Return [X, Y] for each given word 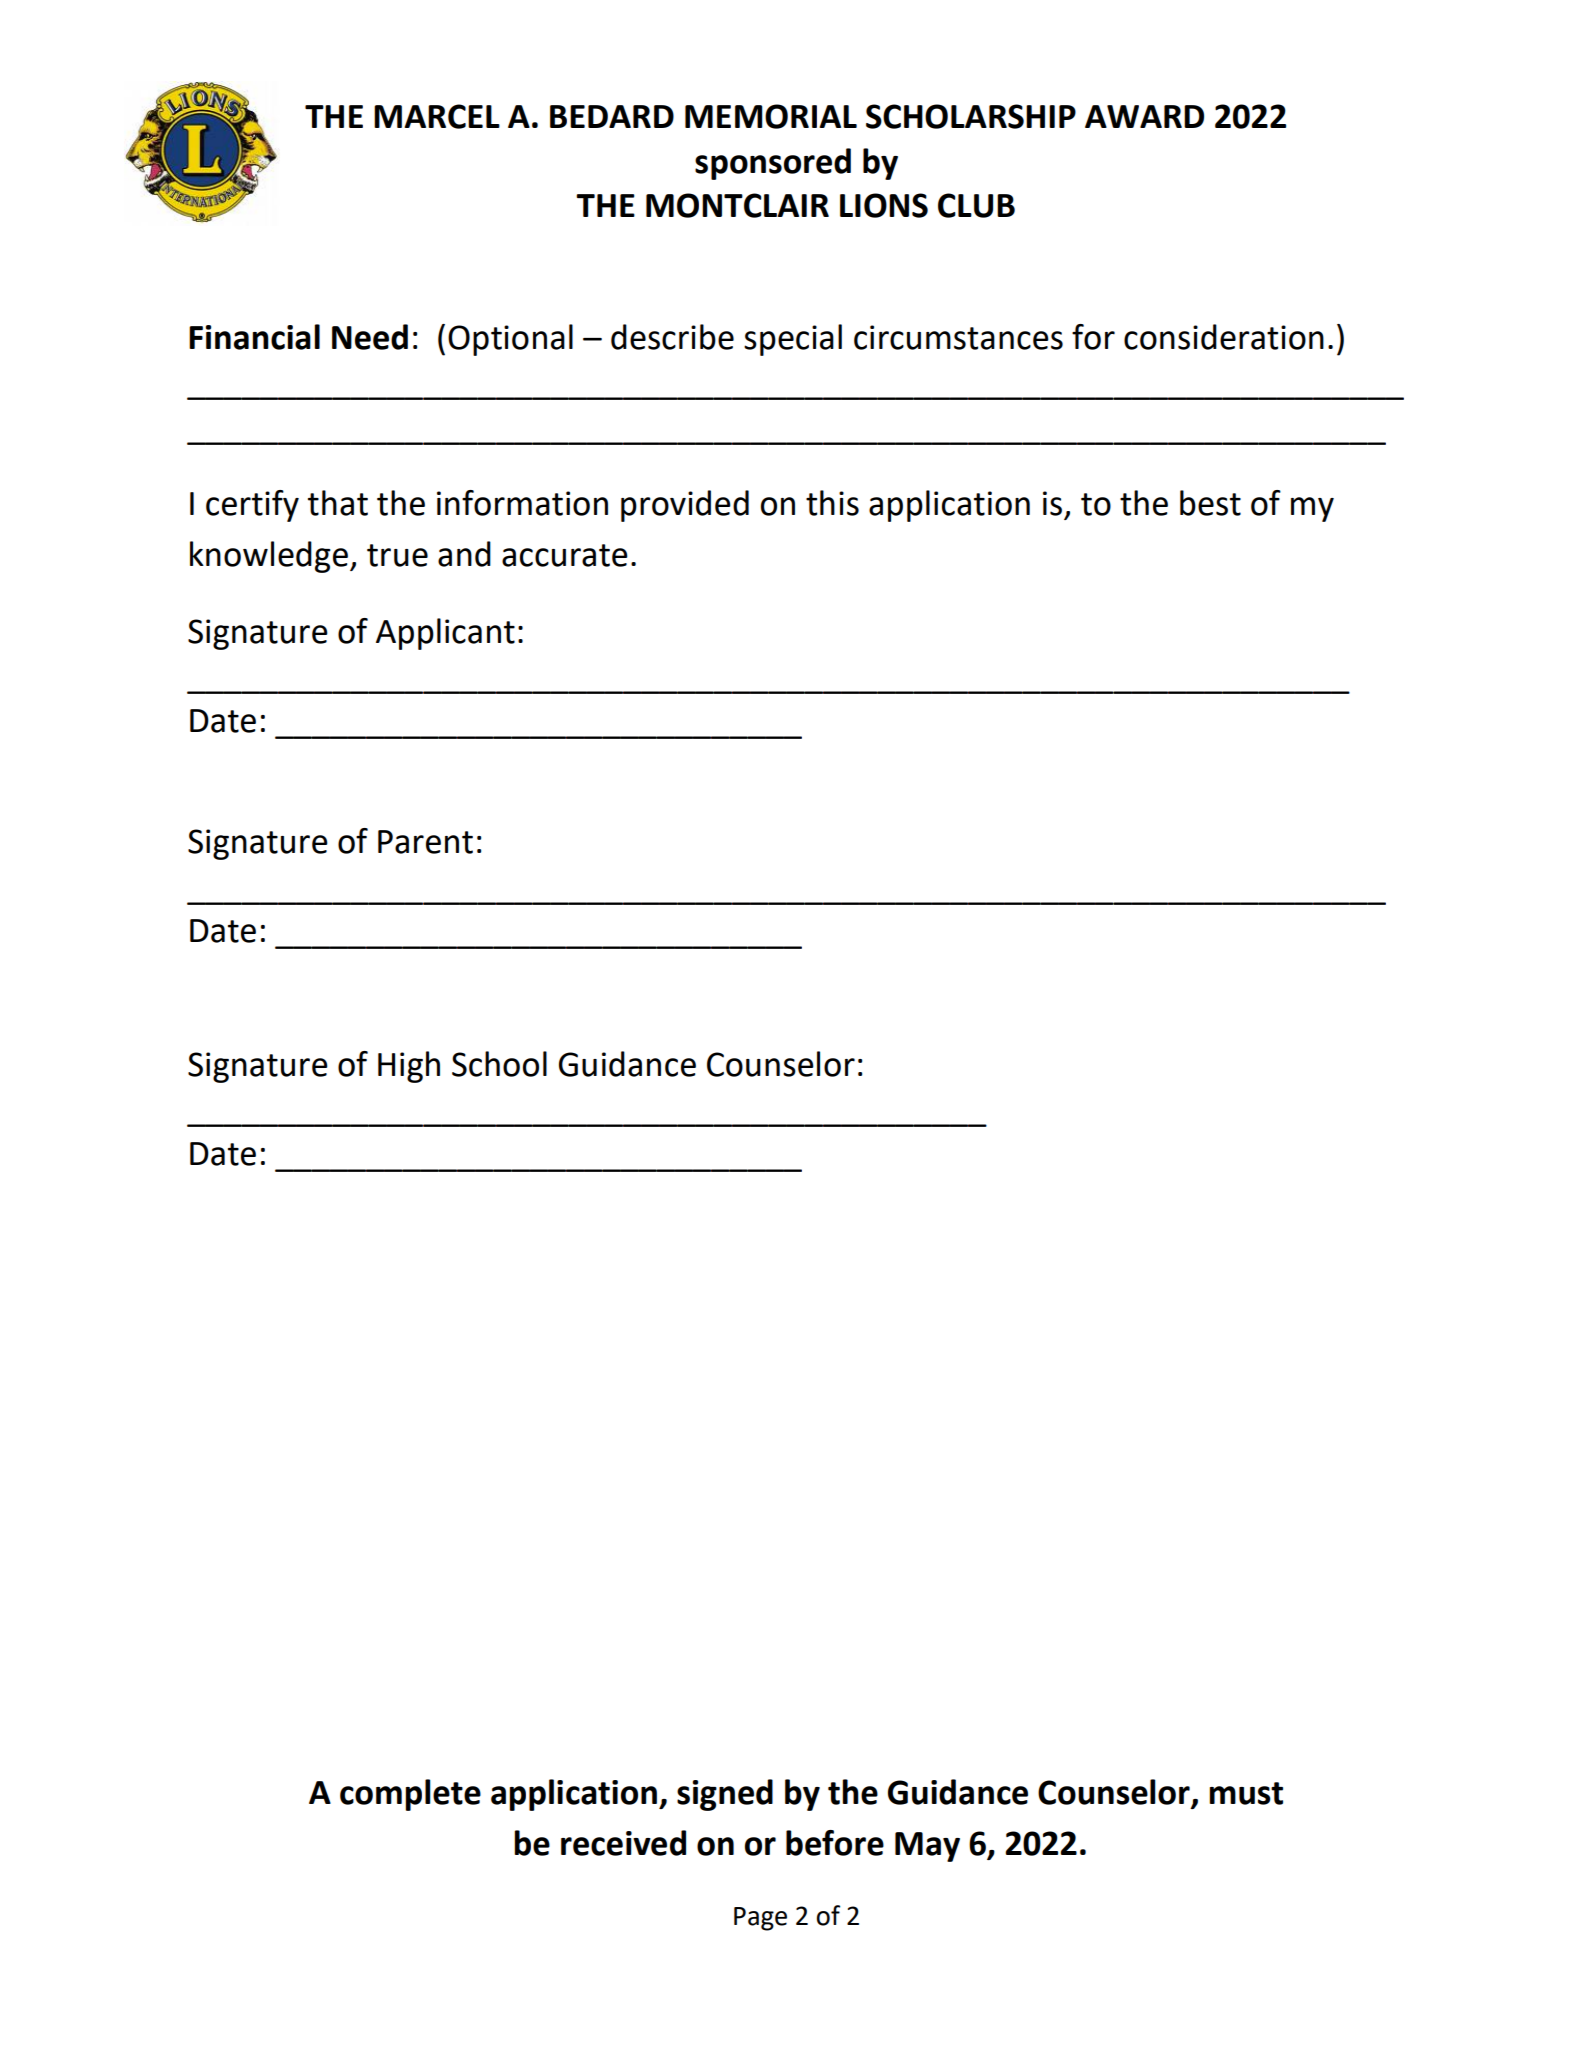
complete [410, 1795]
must [1246, 1793]
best [1210, 503]
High [409, 1067]
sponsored [773, 164]
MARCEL [437, 116]
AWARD [1144, 116]
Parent [425, 842]
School [499, 1064]
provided [685, 506]
